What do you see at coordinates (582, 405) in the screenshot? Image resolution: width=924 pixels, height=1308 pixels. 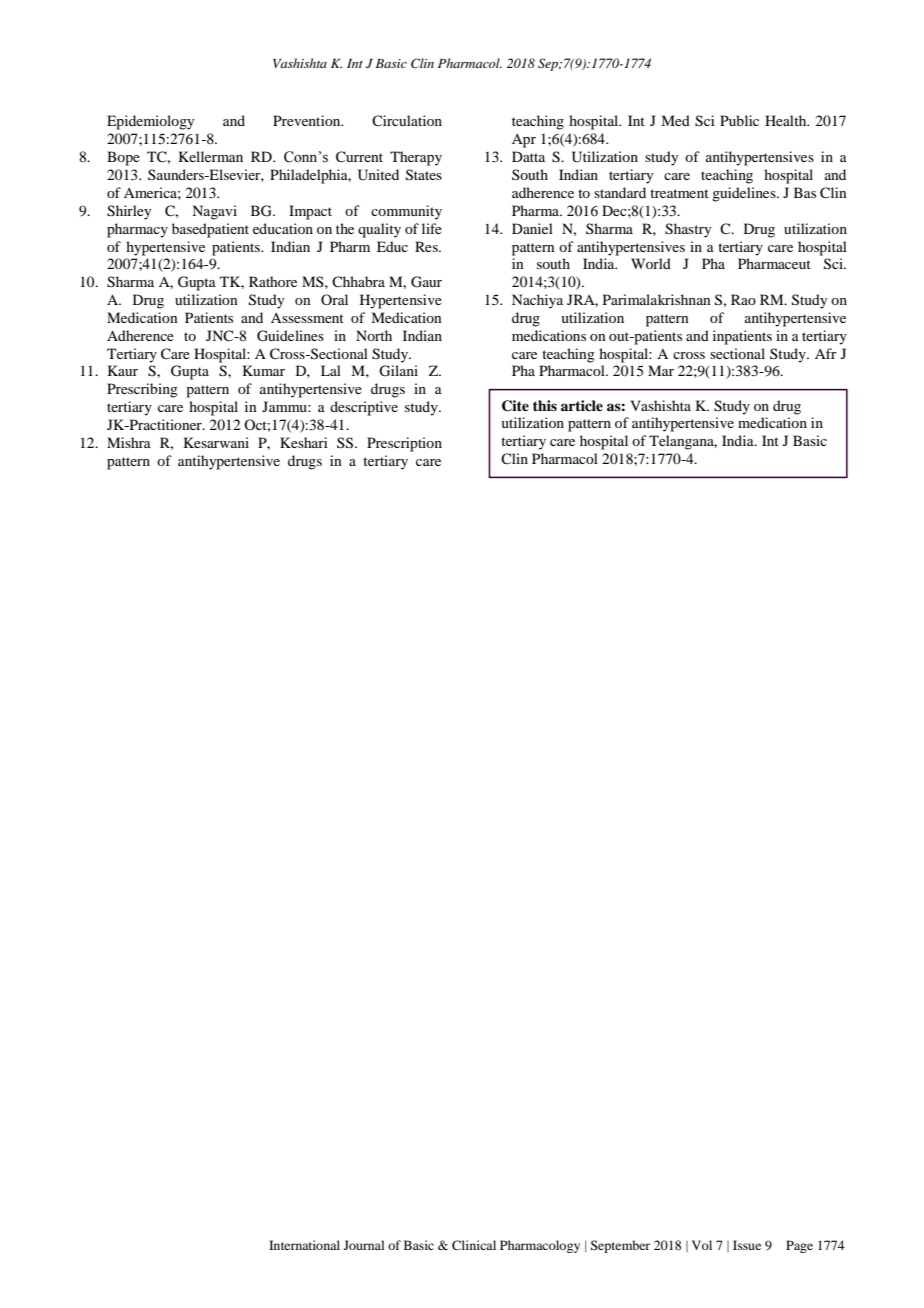 I see `article` at bounding box center [582, 405].
